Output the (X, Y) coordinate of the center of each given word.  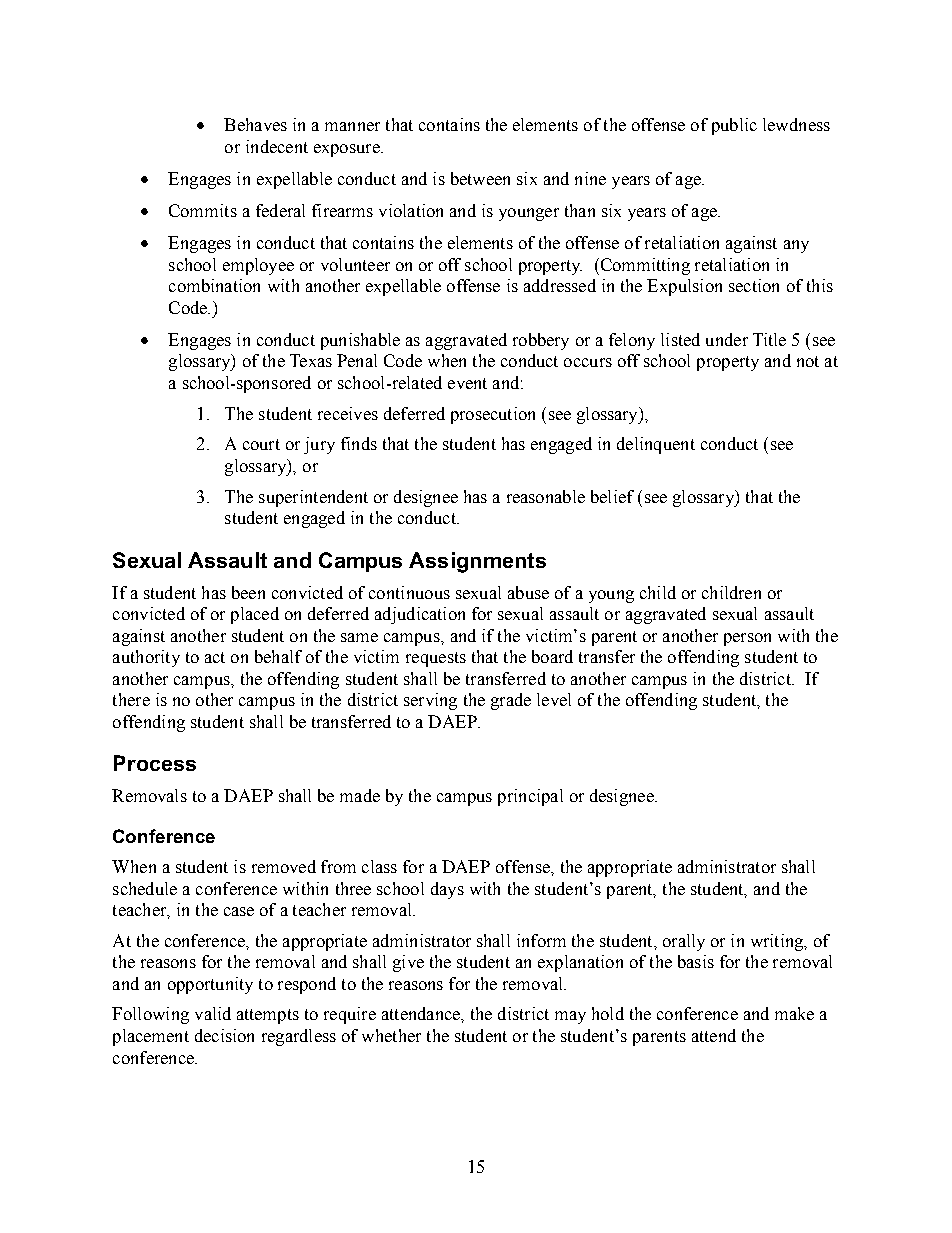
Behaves (255, 124)
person (747, 639)
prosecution (493, 415)
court (261, 444)
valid (213, 1013)
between (480, 178)
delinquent (656, 445)
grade (511, 701)
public (734, 126)
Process (155, 763)
